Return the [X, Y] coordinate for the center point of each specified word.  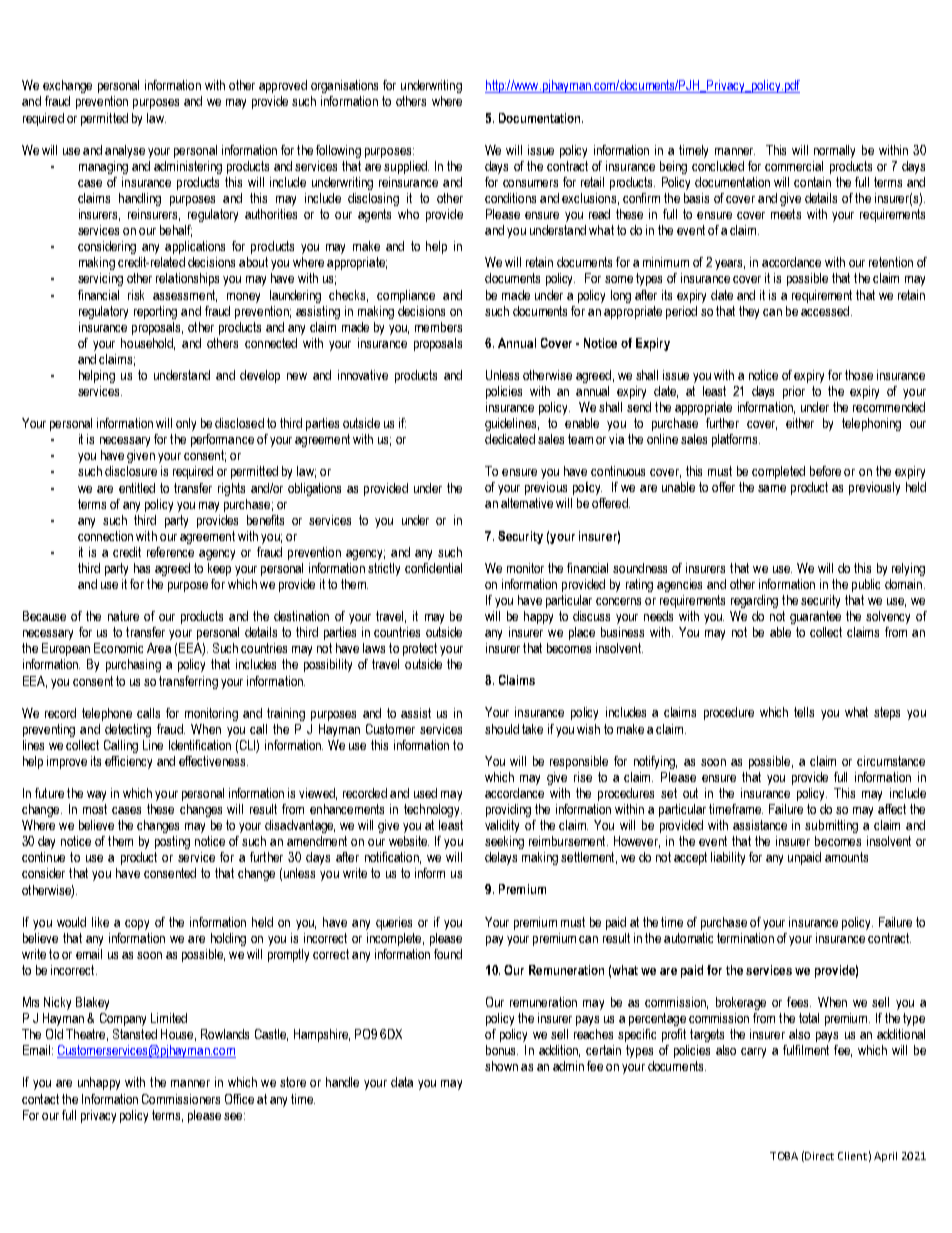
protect [420, 649]
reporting [155, 312]
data [402, 1082]
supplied [406, 167]
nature [123, 616]
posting [172, 842]
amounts [846, 857]
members [438, 327]
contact [40, 1099]
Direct [819, 1156]
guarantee [815, 617]
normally [834, 151]
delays [501, 858]
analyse [125, 151]
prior [794, 392]
